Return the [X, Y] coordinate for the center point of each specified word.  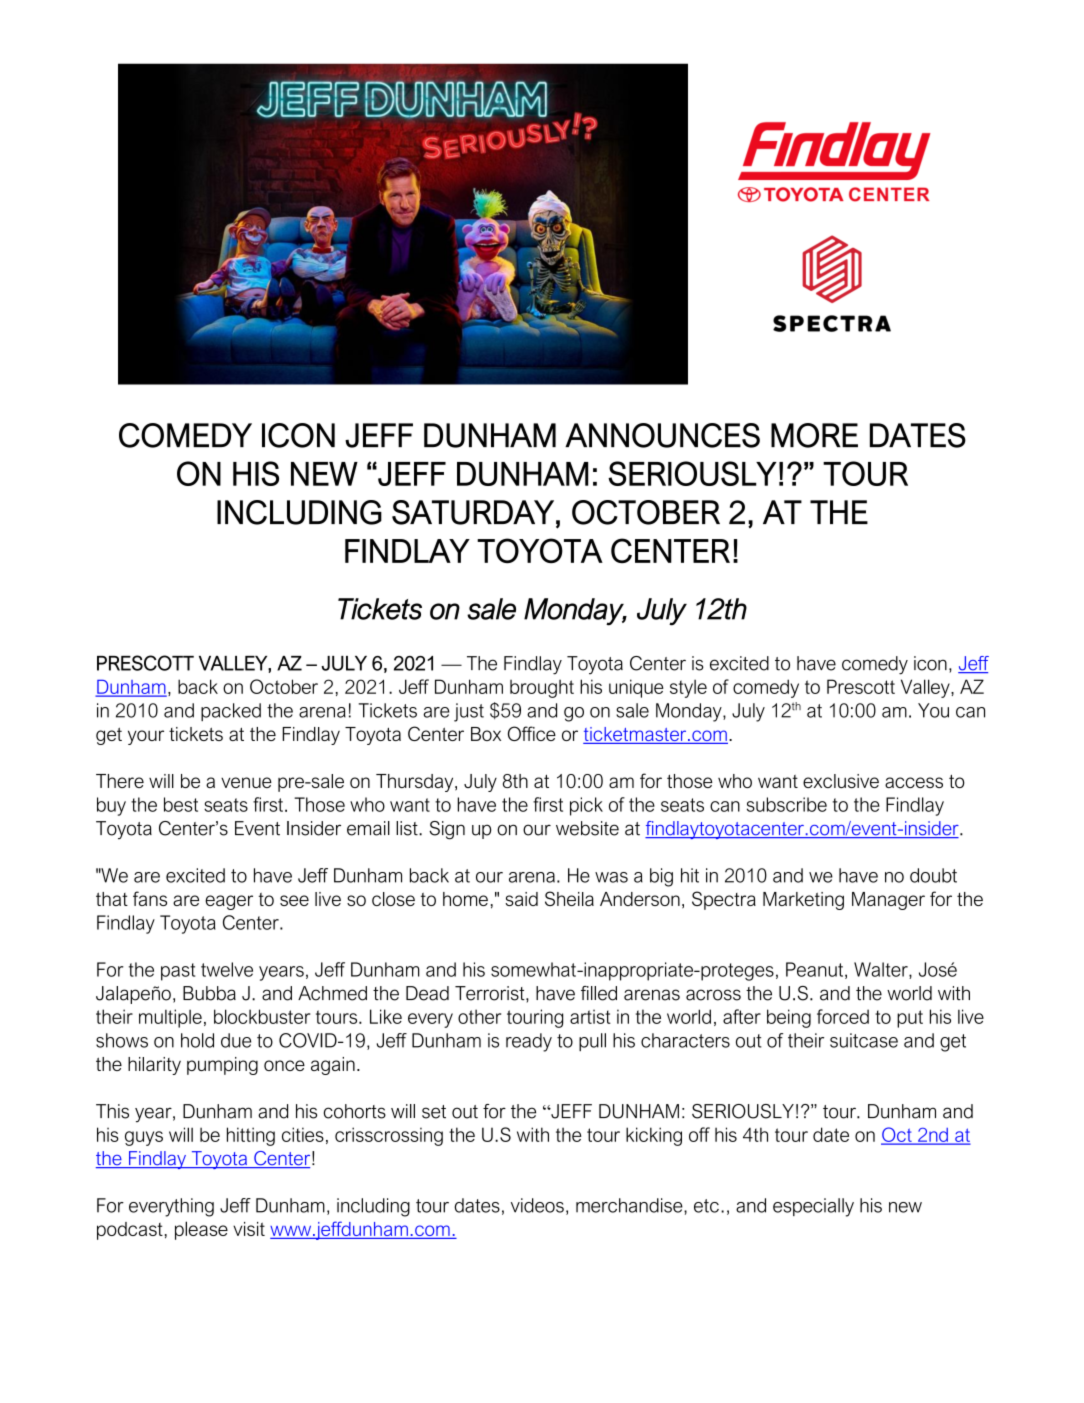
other [479, 1016]
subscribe [787, 804]
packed [231, 712]
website [587, 828]
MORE [814, 435]
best [181, 804]
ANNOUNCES [662, 435]
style [688, 689]
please [201, 1230]
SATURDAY [473, 512]
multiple [170, 1018]
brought [542, 688]
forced [843, 1016]
